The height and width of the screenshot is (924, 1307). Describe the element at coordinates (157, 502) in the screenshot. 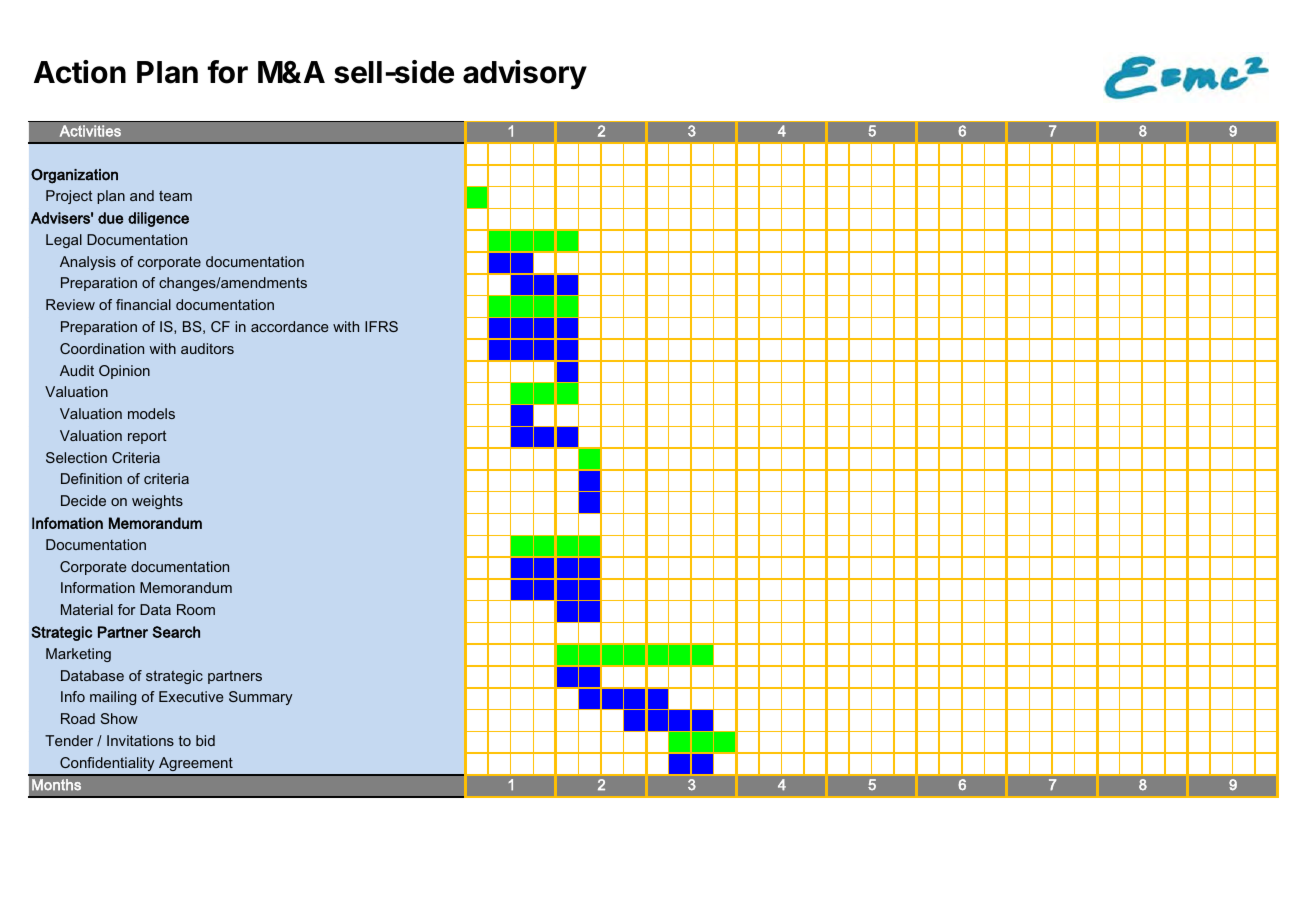

I see `weights` at that location.
